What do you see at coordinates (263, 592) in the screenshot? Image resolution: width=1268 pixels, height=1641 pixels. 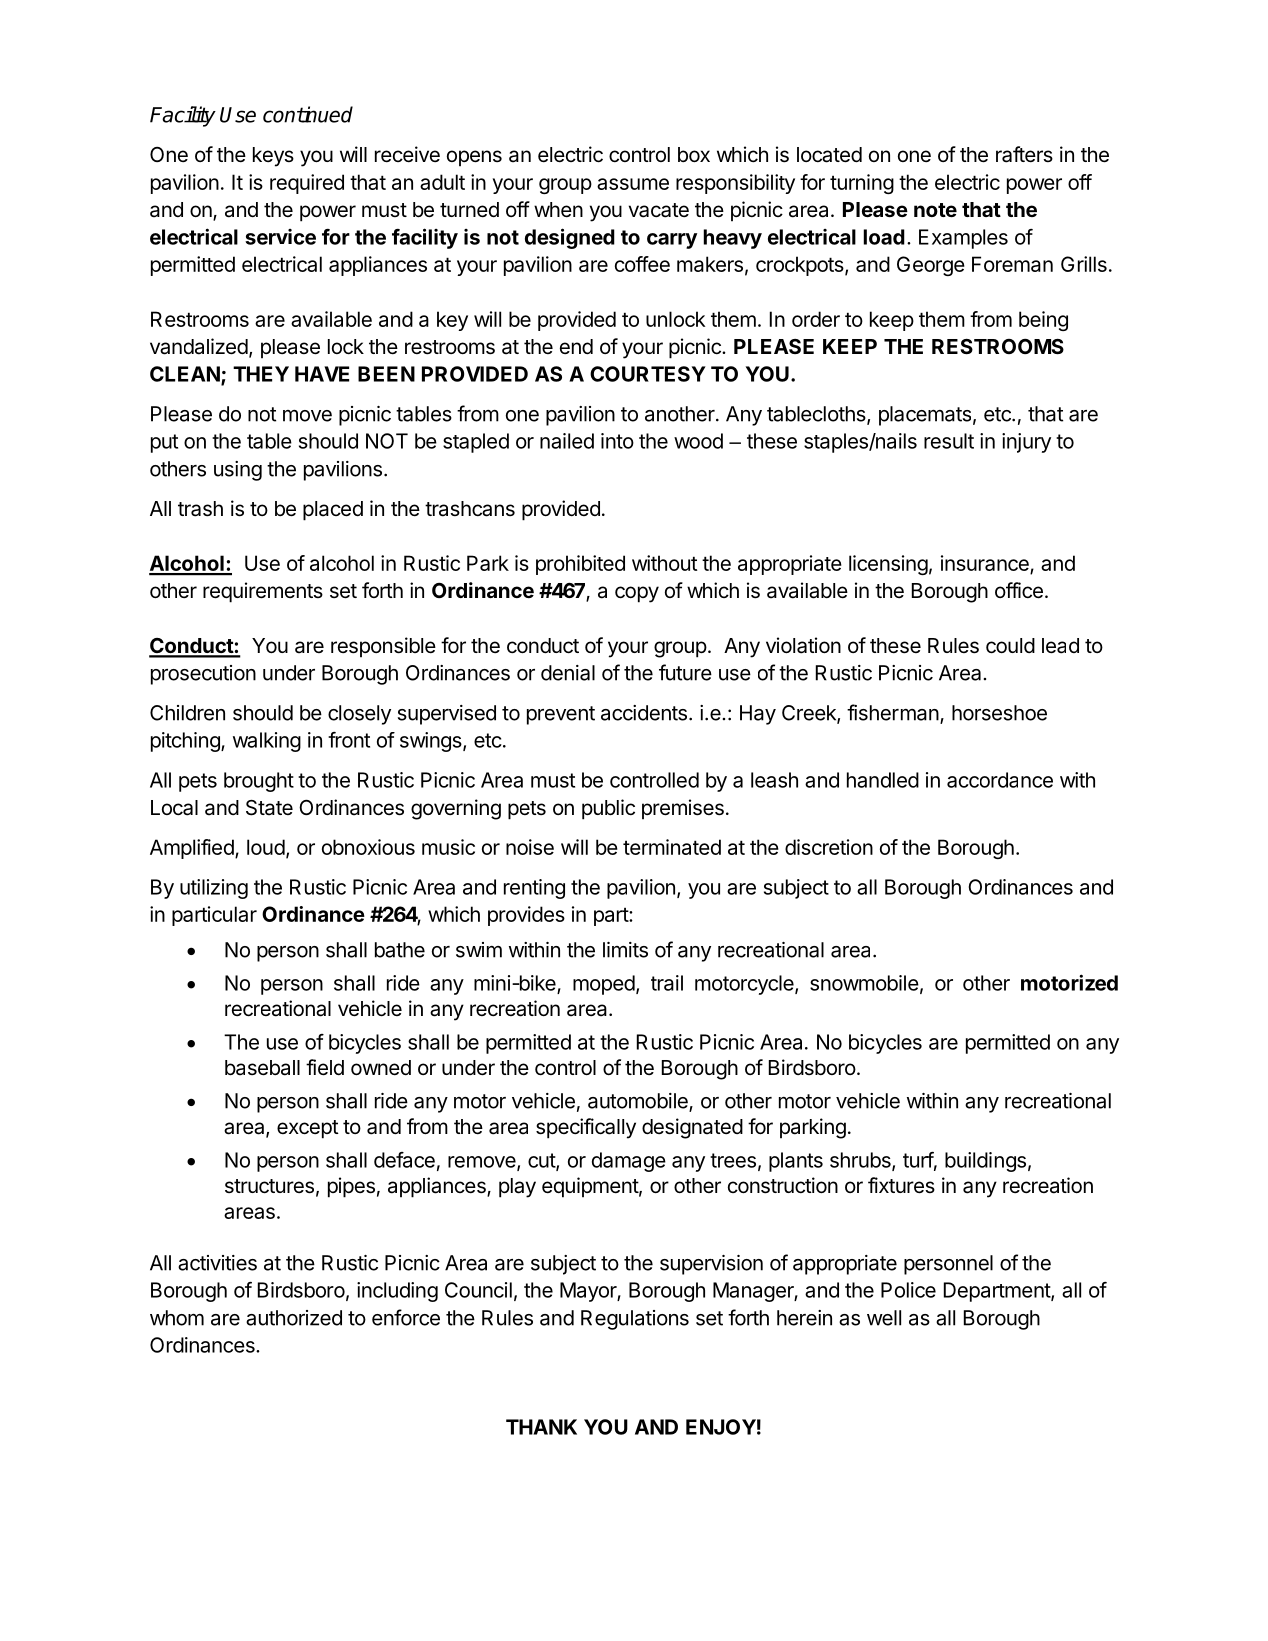 I see `requirements` at bounding box center [263, 592].
